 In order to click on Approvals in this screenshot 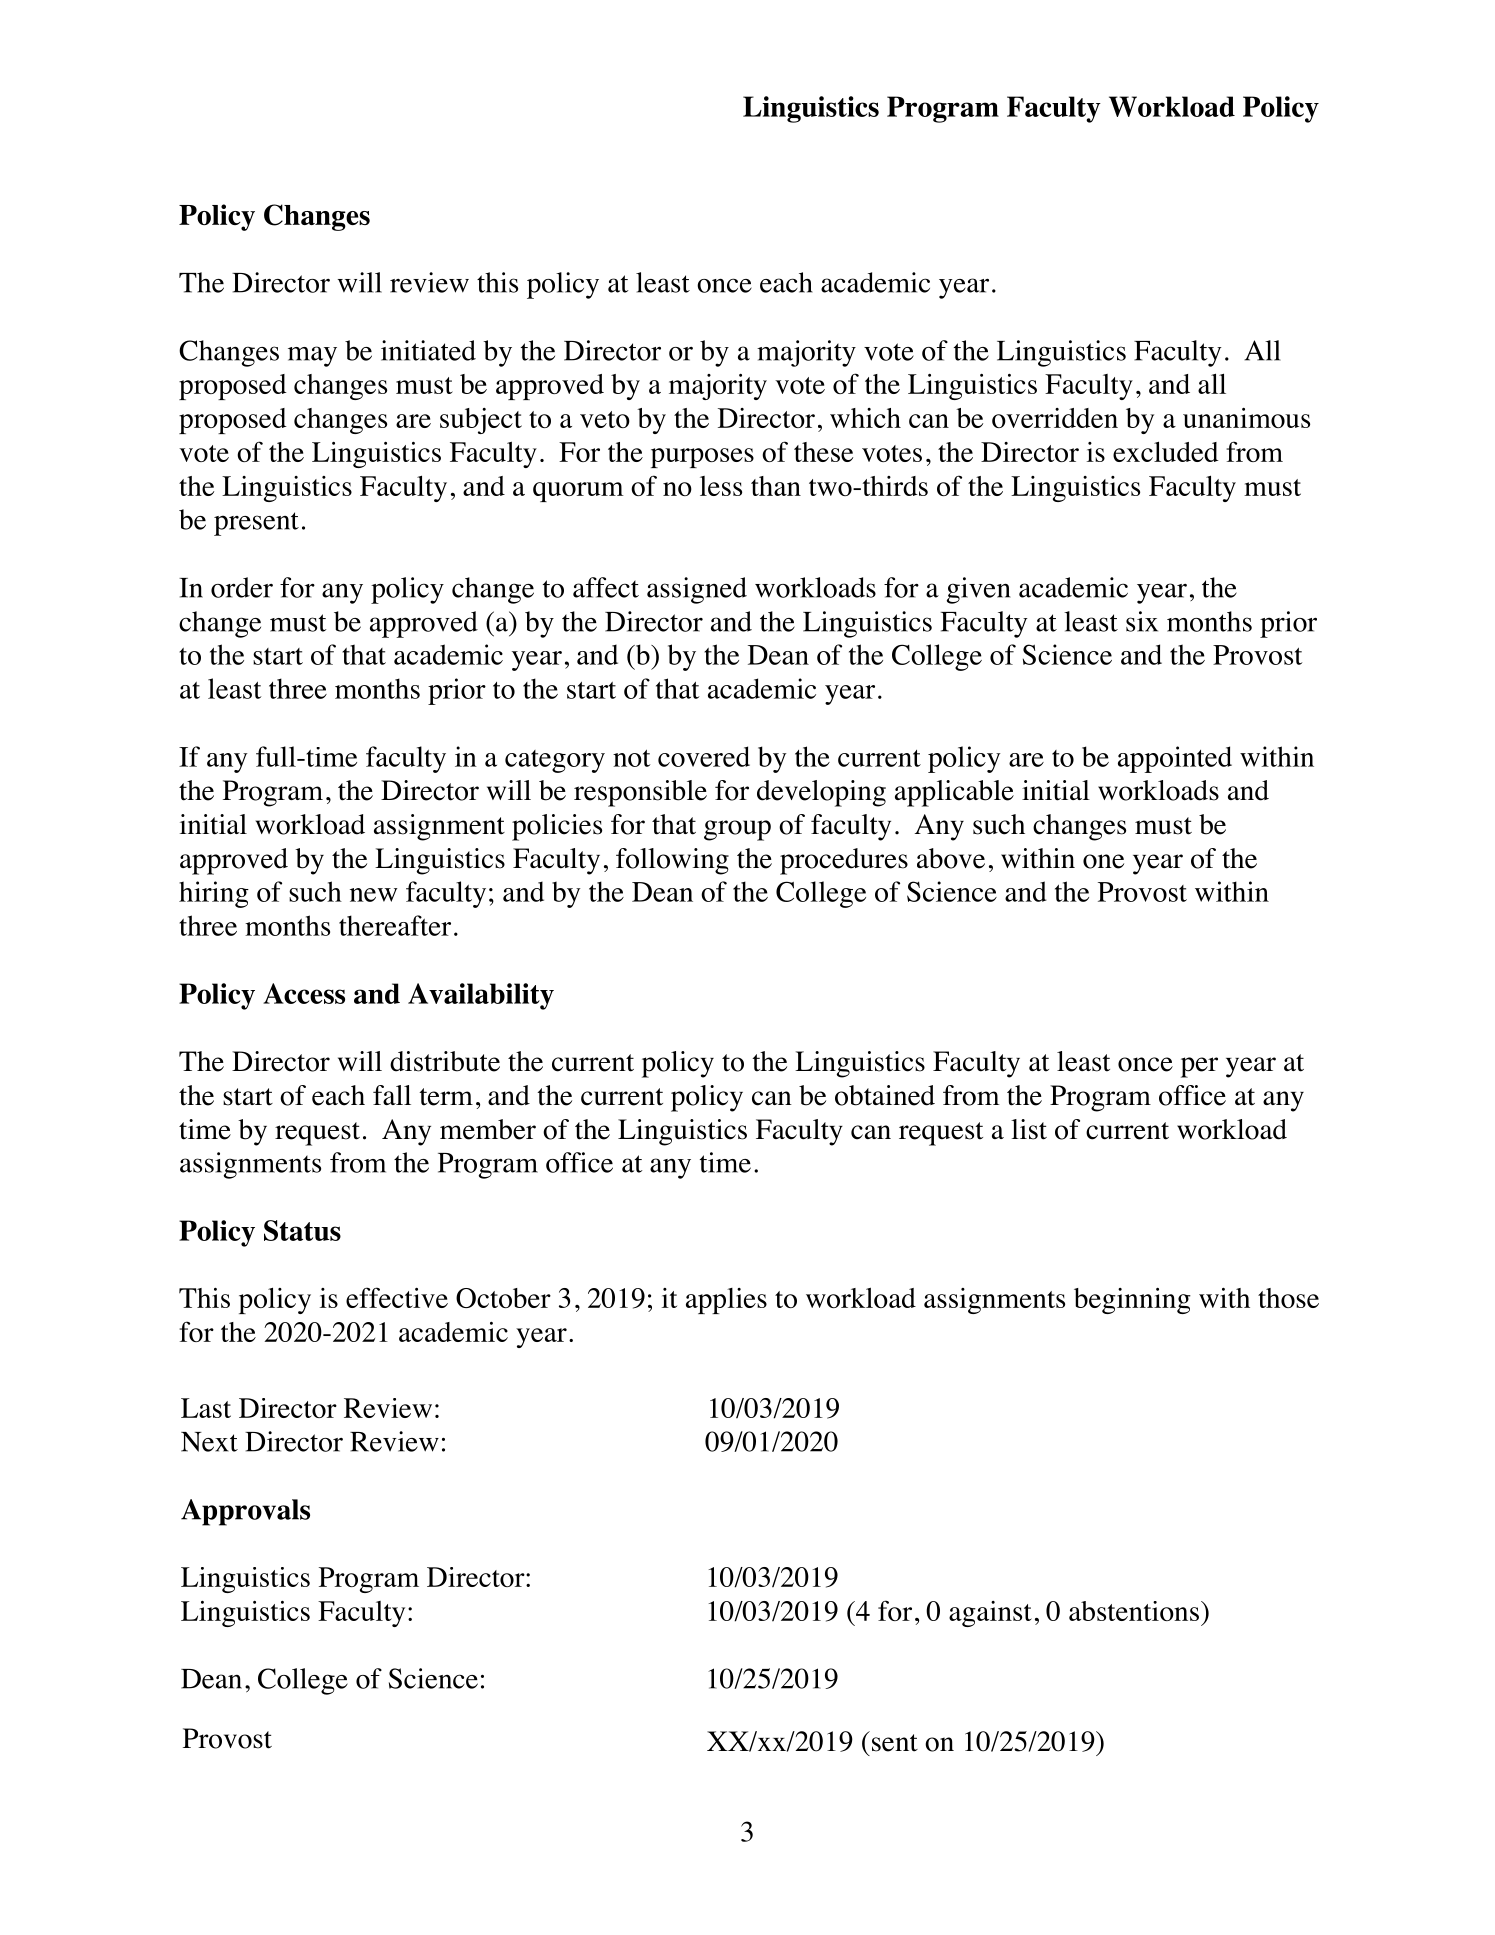, I will do `click(245, 1512)`.
